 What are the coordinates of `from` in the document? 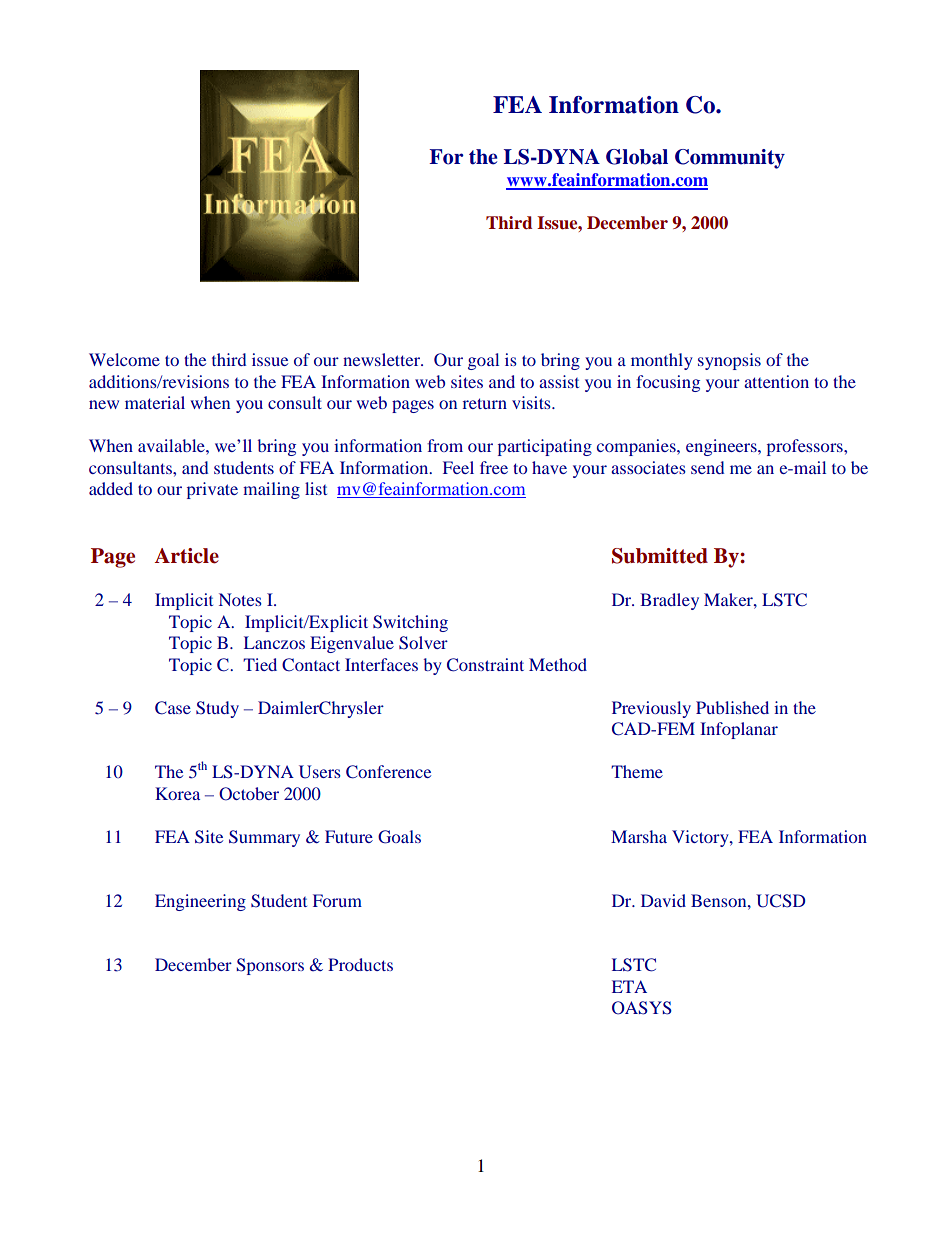 It's located at (445, 445).
